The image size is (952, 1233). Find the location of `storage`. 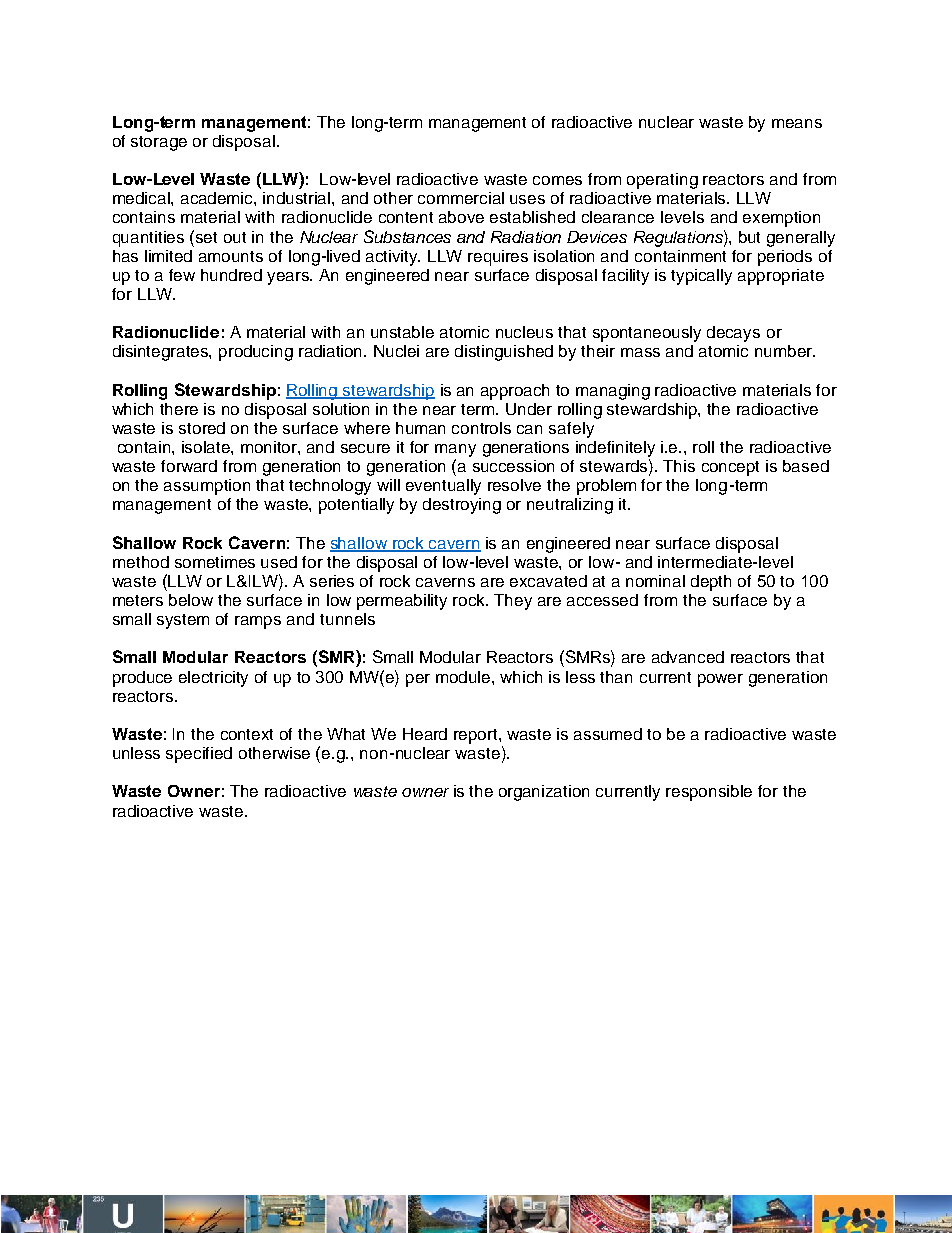

storage is located at coordinates (159, 143).
